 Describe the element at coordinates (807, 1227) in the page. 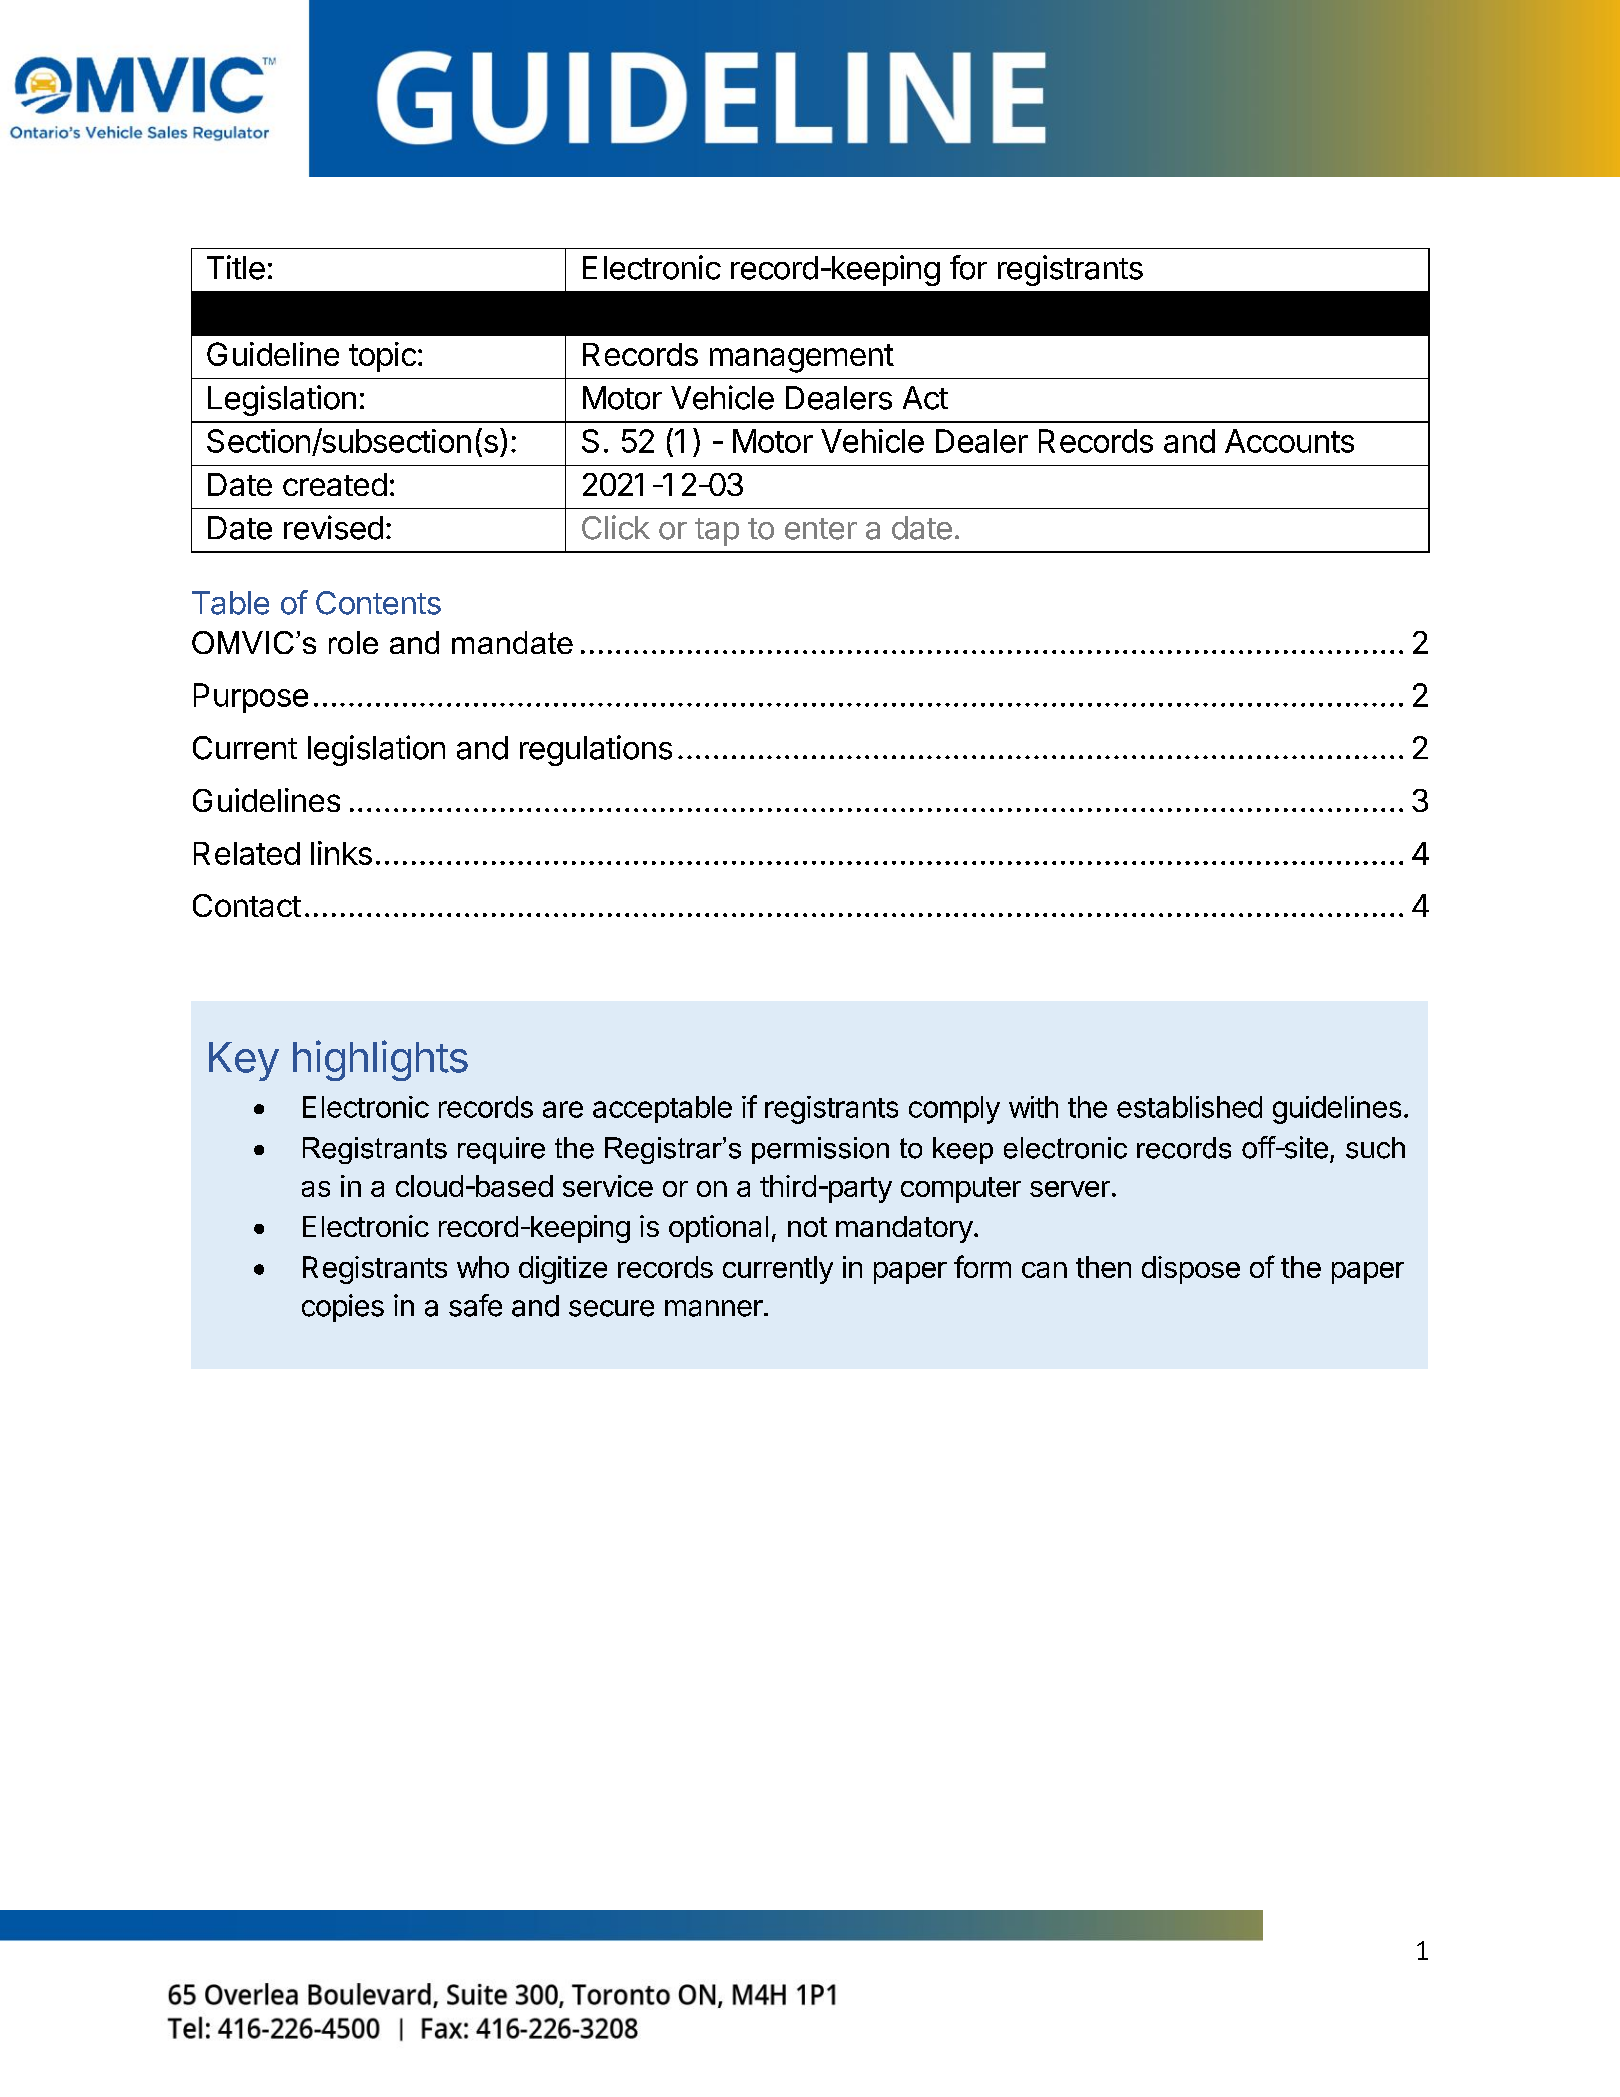

I see `not` at that location.
